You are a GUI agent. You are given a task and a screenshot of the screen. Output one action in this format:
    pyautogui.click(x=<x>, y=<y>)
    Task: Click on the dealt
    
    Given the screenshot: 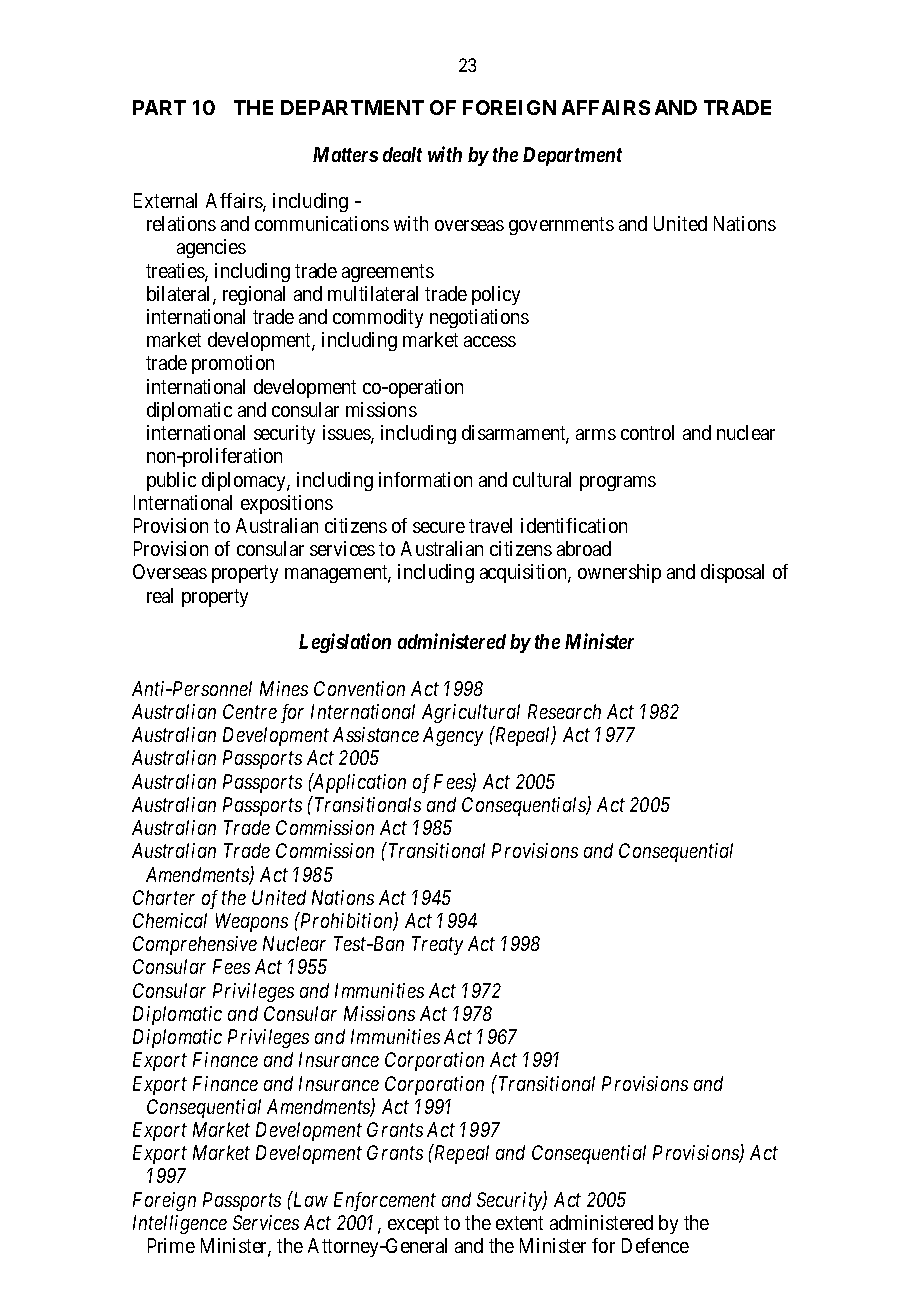 What is the action you would take?
    pyautogui.click(x=402, y=154)
